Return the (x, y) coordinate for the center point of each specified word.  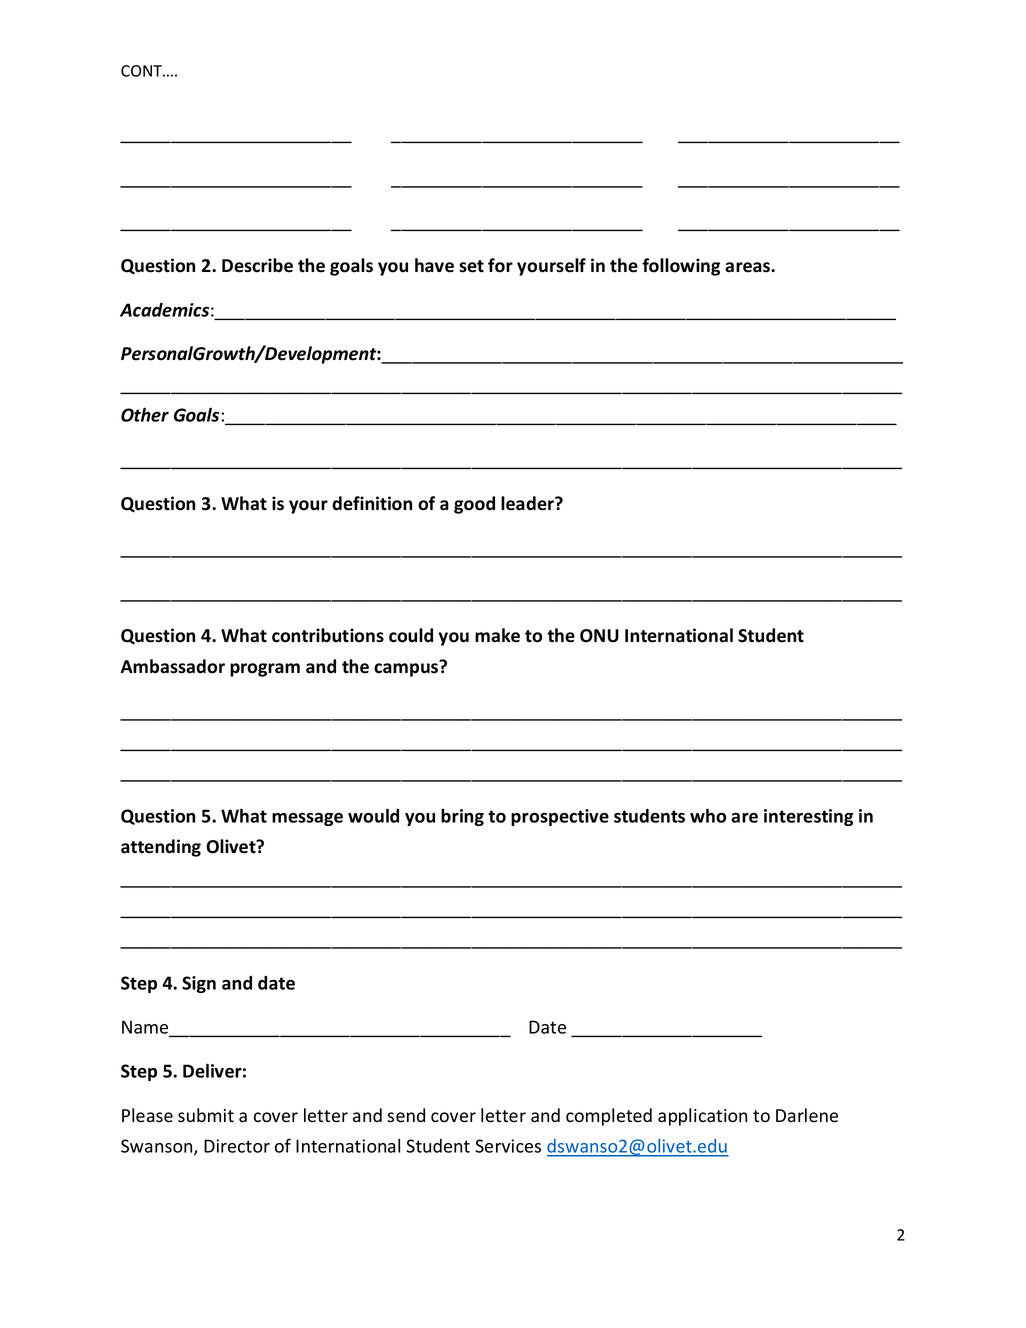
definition (372, 503)
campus (407, 669)
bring (462, 817)
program (265, 670)
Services (508, 1146)
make (497, 635)
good (474, 505)
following (681, 267)
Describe (257, 265)
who (708, 815)
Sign (199, 984)
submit (206, 1115)
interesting (808, 817)
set (471, 266)
